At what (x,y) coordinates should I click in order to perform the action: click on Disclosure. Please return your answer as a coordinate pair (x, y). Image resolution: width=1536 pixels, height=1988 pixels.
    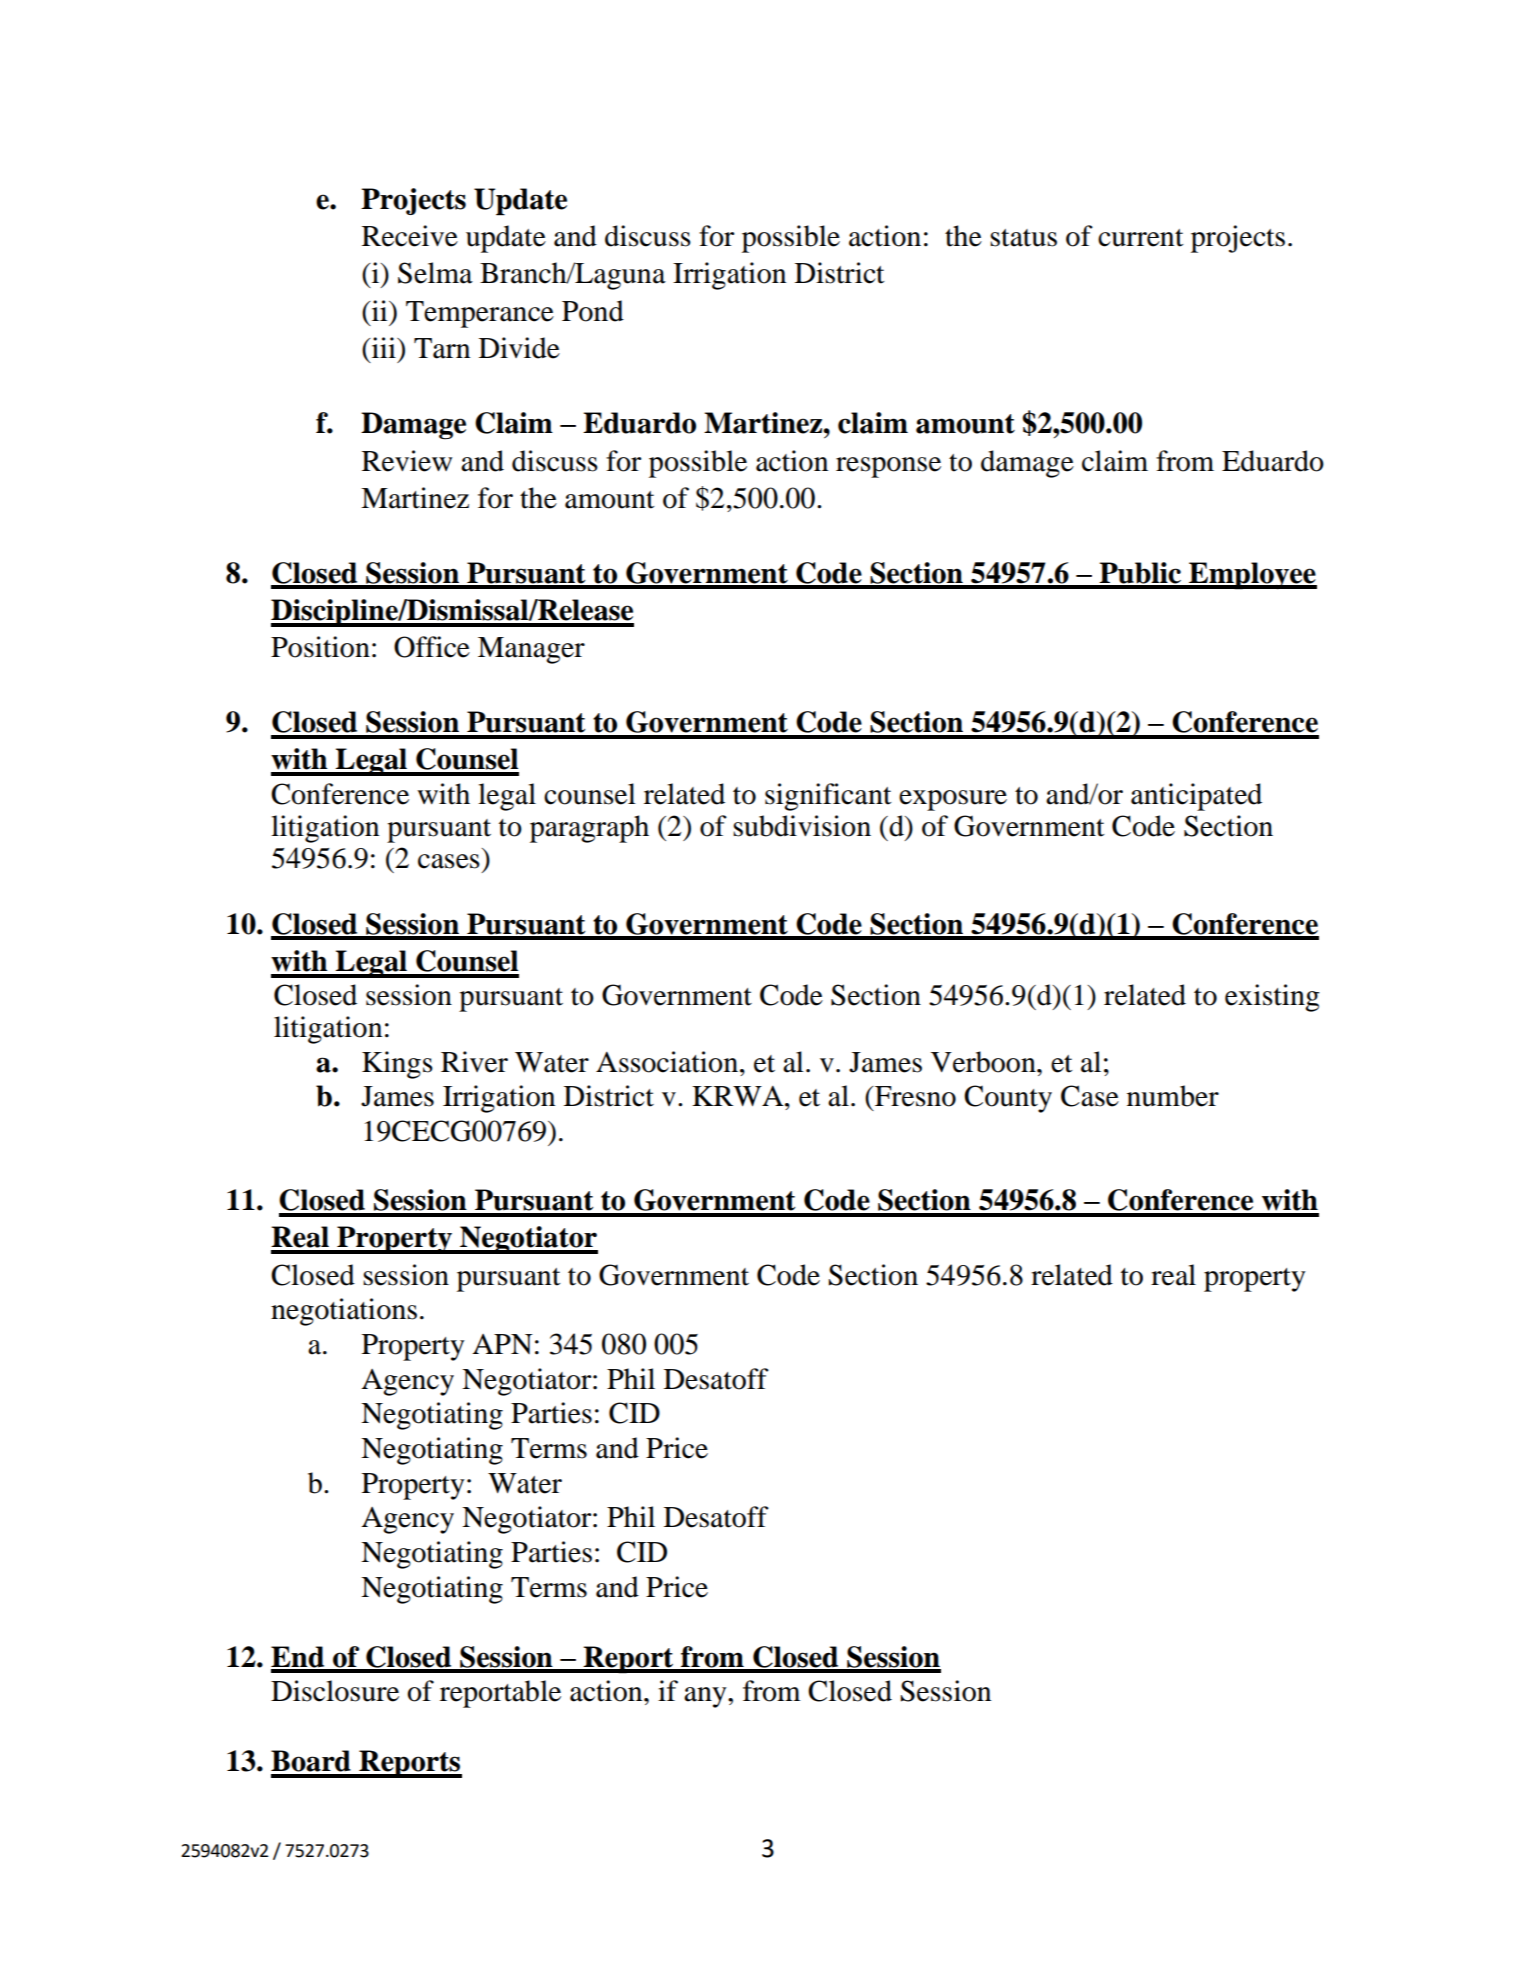
    Looking at the image, I should click on (335, 1691).
